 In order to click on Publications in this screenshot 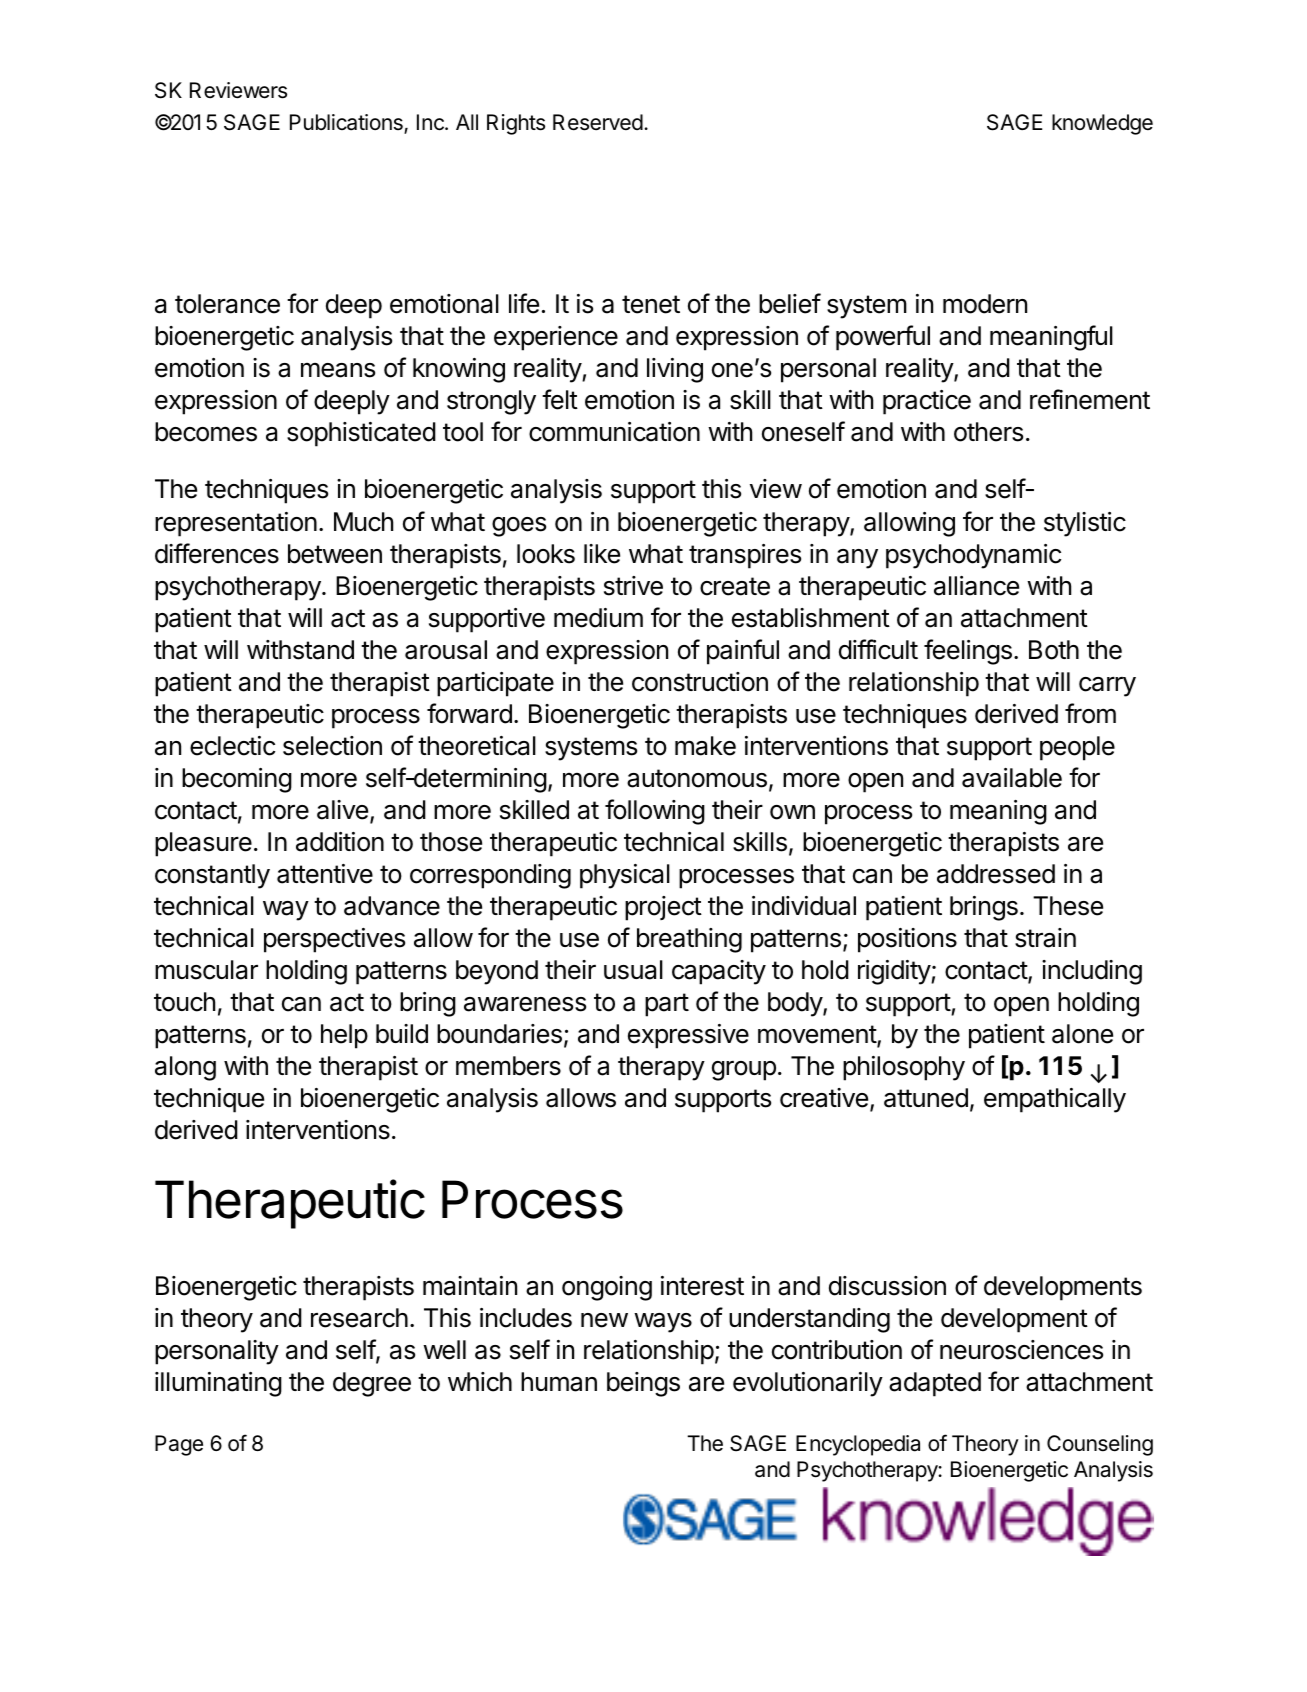, I will do `click(347, 123)`.
